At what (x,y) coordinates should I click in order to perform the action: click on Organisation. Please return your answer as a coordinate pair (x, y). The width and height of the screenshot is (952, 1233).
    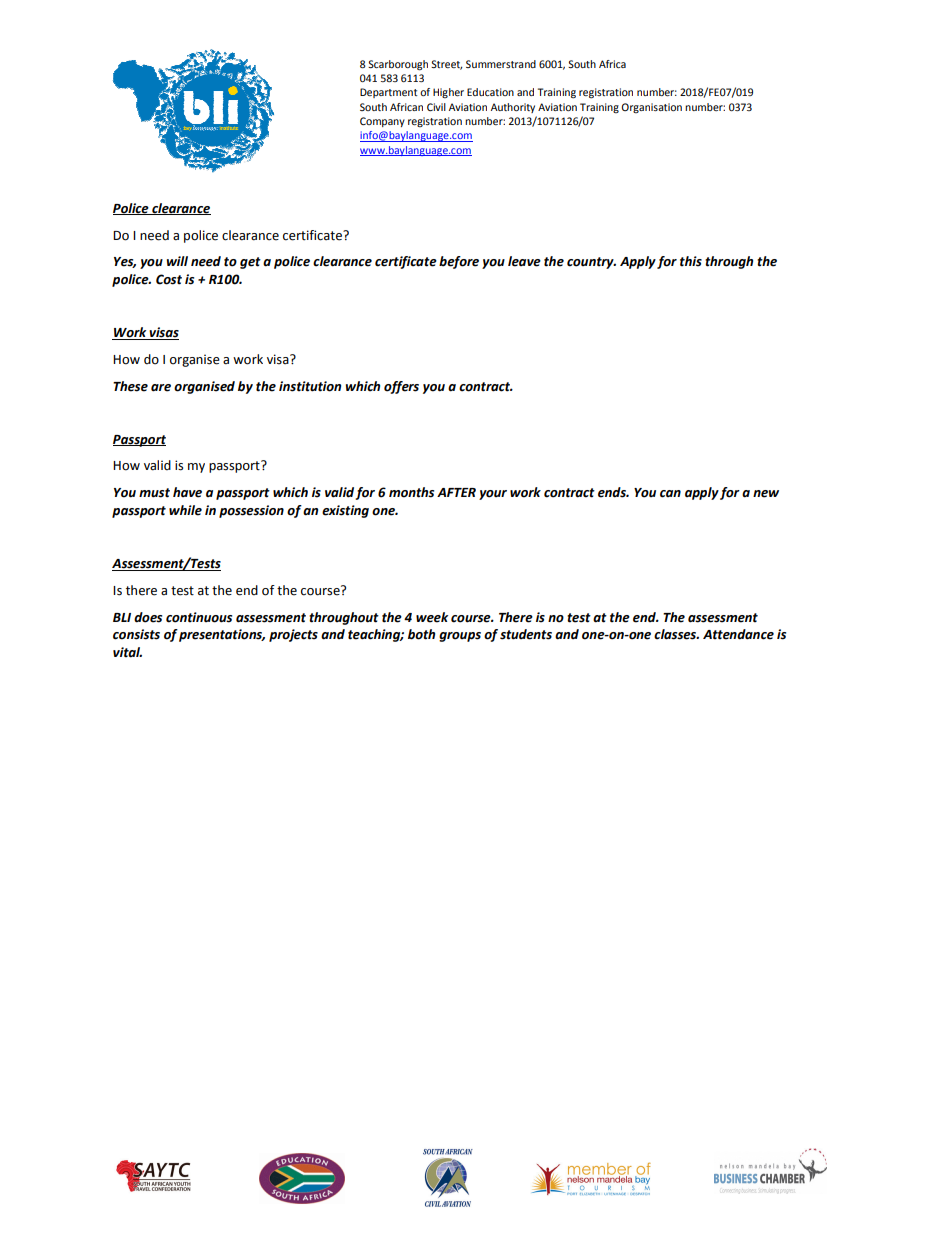
    Looking at the image, I should click on (651, 108).
